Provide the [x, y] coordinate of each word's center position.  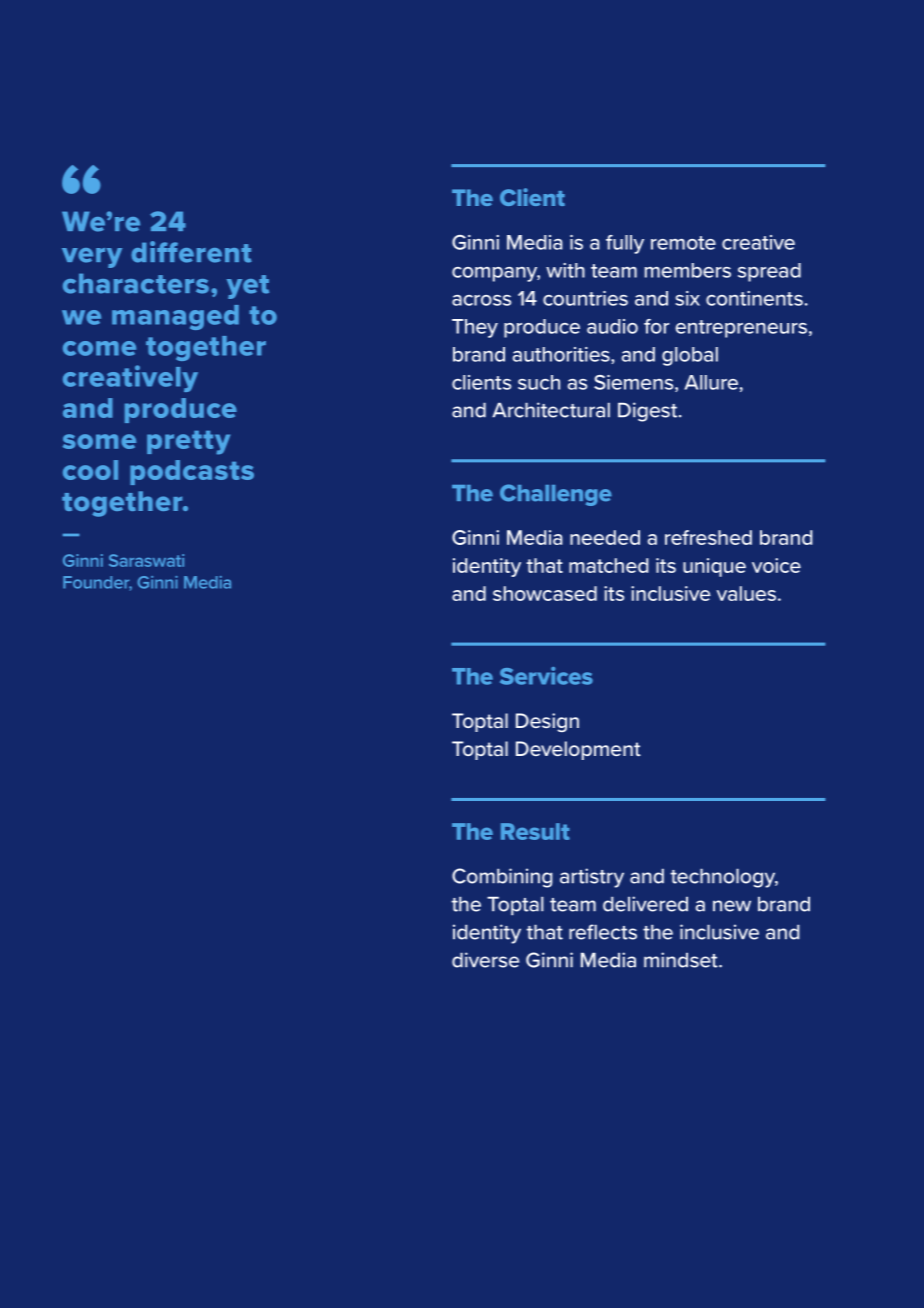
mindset [682, 960]
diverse [485, 960]
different [191, 252]
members [688, 270]
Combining [502, 878]
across [481, 300]
